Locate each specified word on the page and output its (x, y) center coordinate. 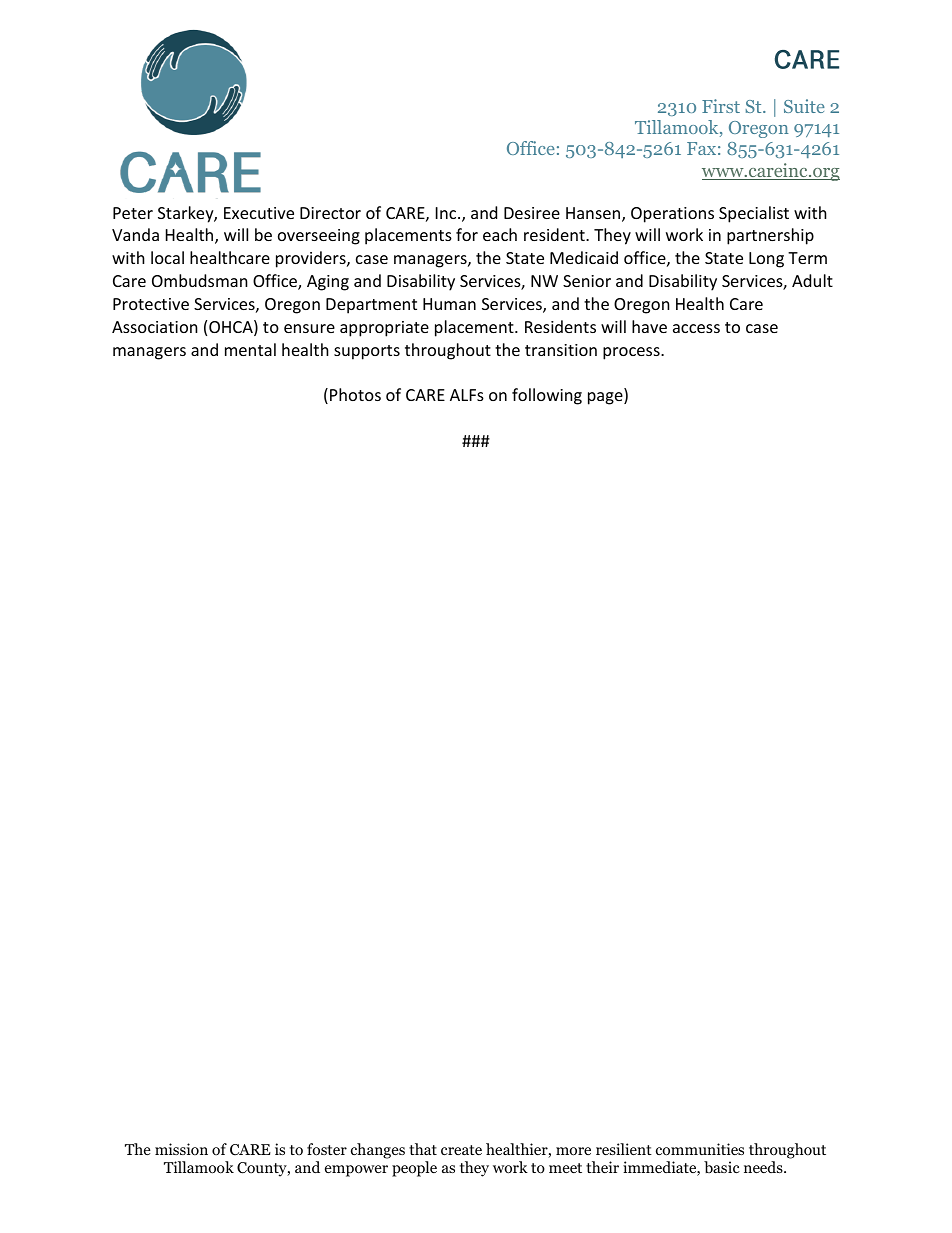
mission (181, 1149)
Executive (259, 213)
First (721, 106)
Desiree (532, 213)
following (547, 396)
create (461, 1150)
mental (250, 349)
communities (700, 1149)
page (606, 398)
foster (327, 1149)
